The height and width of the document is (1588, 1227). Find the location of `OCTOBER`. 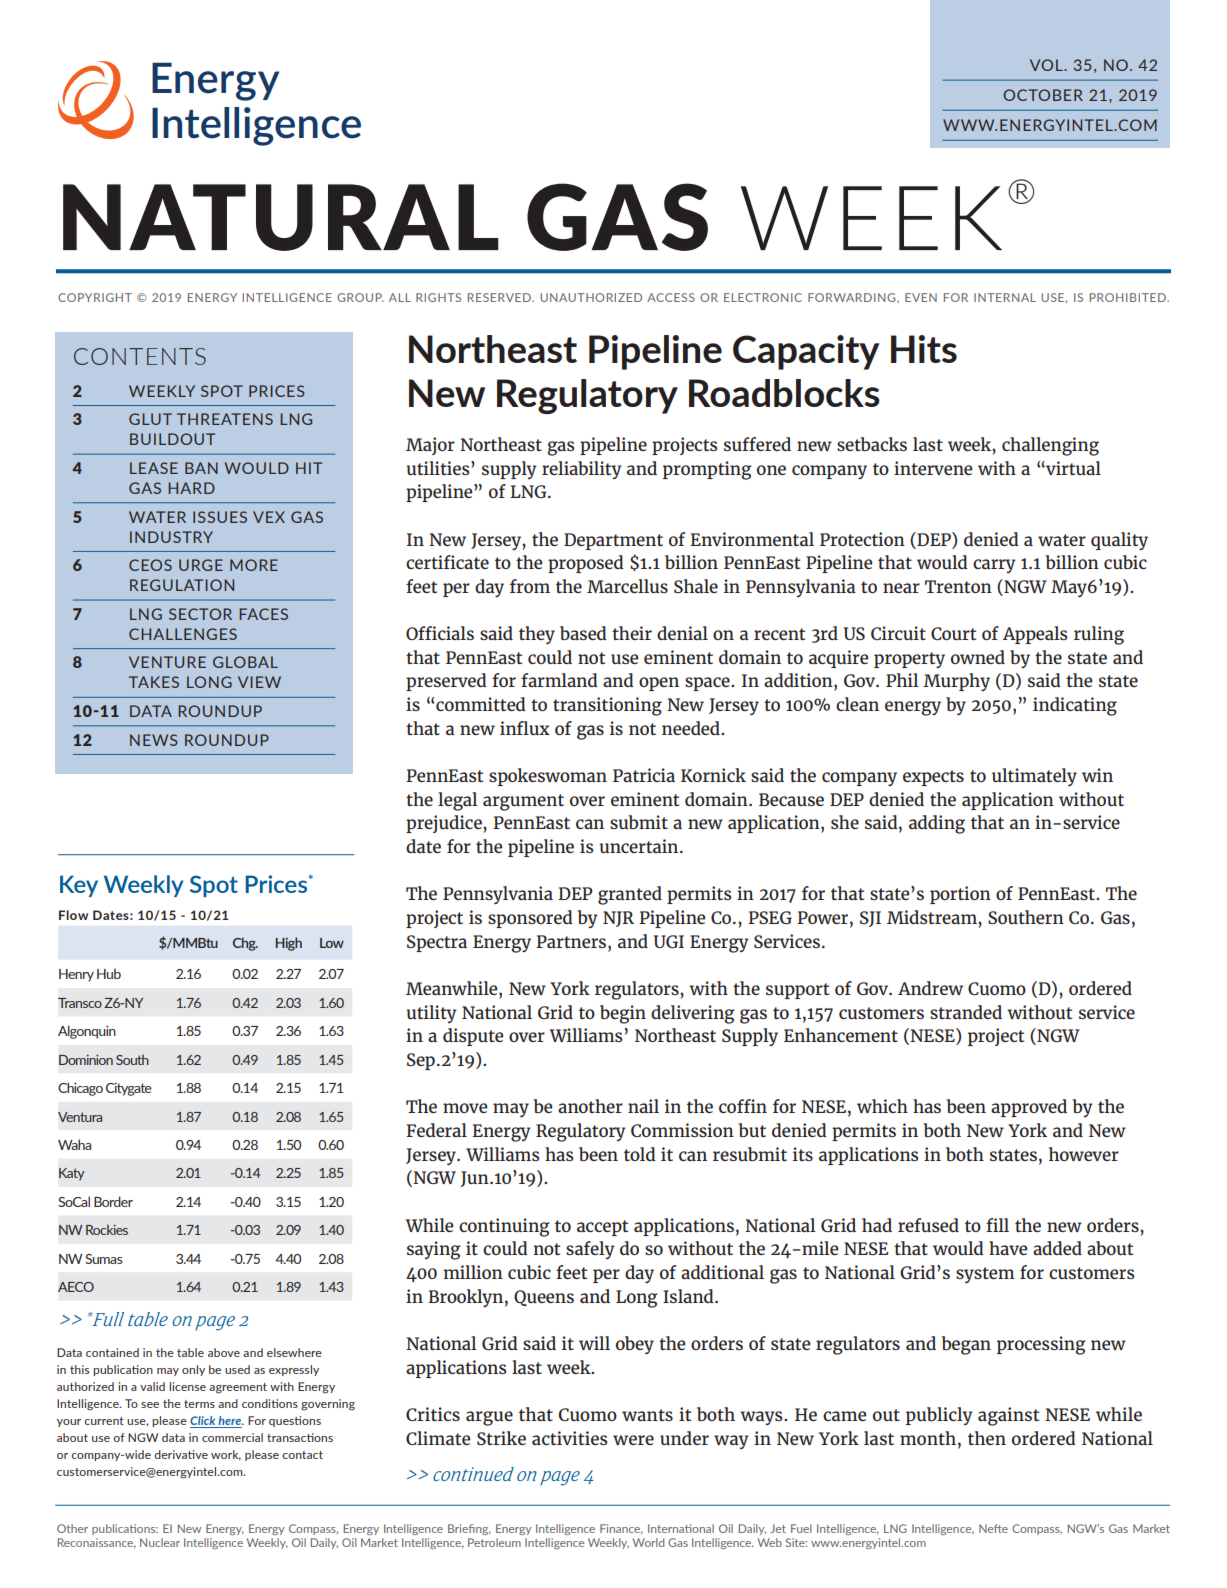

OCTOBER is located at coordinates (1043, 95).
